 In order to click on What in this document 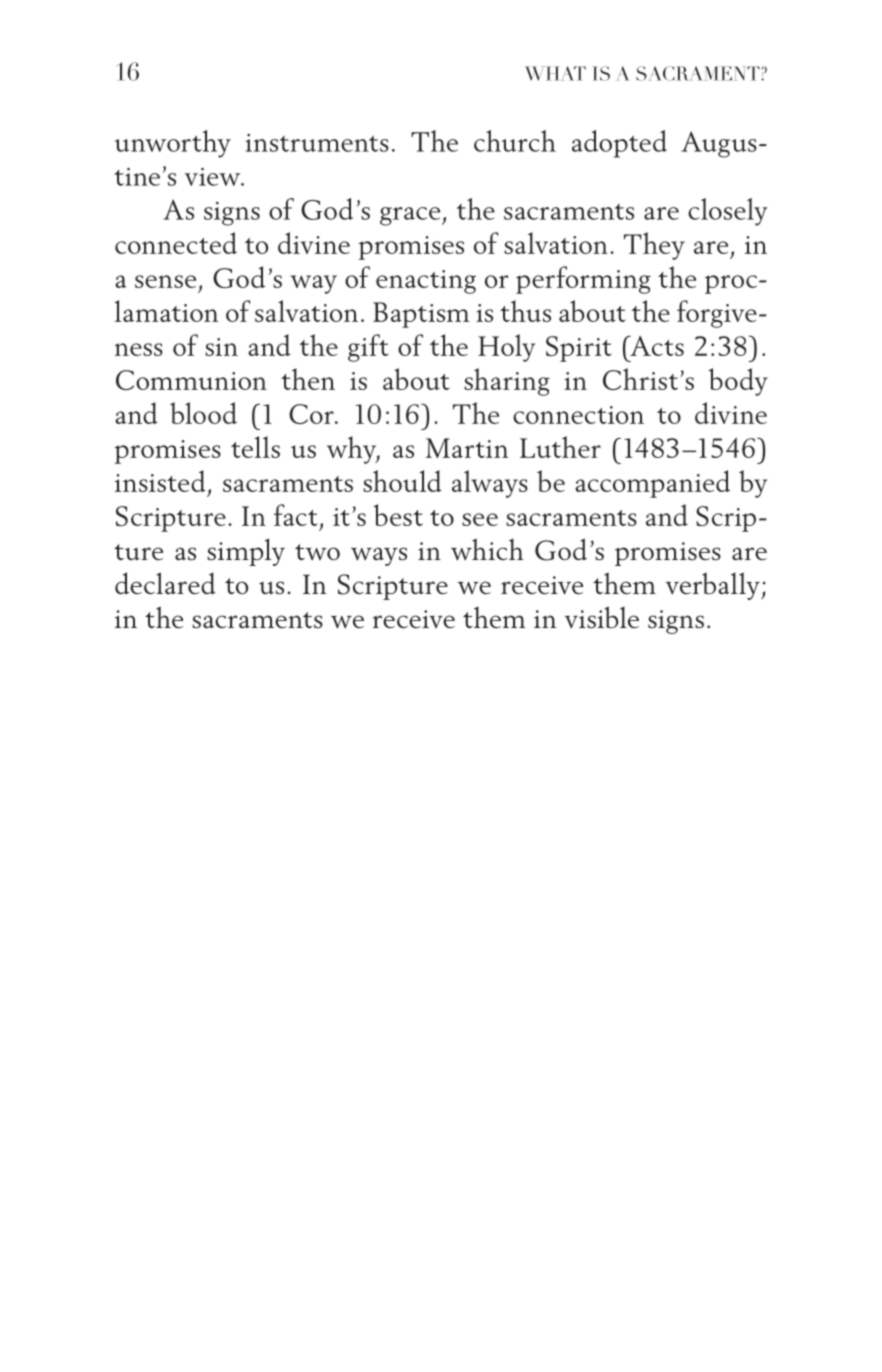, I will do `click(555, 73)`.
